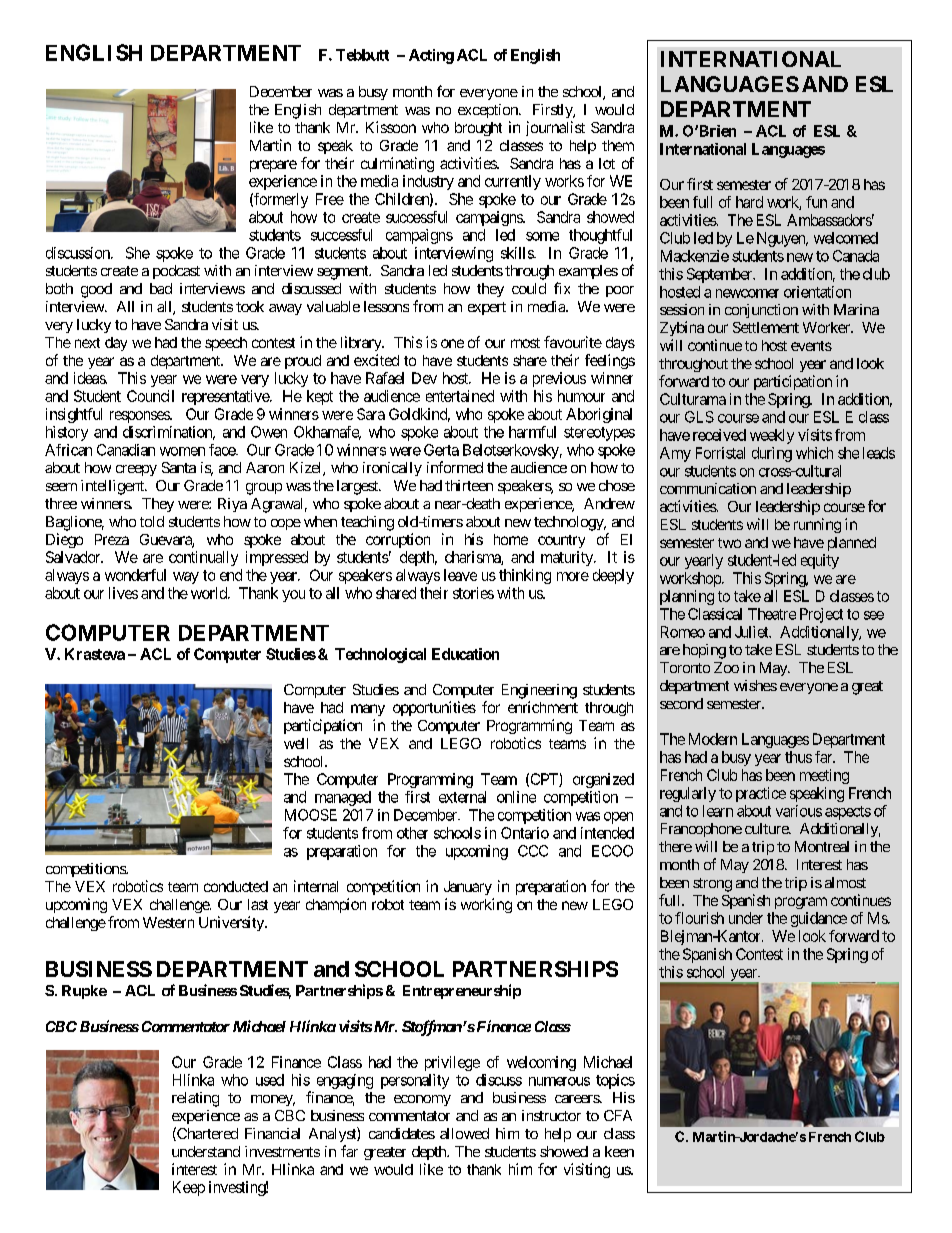  Describe the element at coordinates (772, 614) in the document. I see `Theatre` at that location.
